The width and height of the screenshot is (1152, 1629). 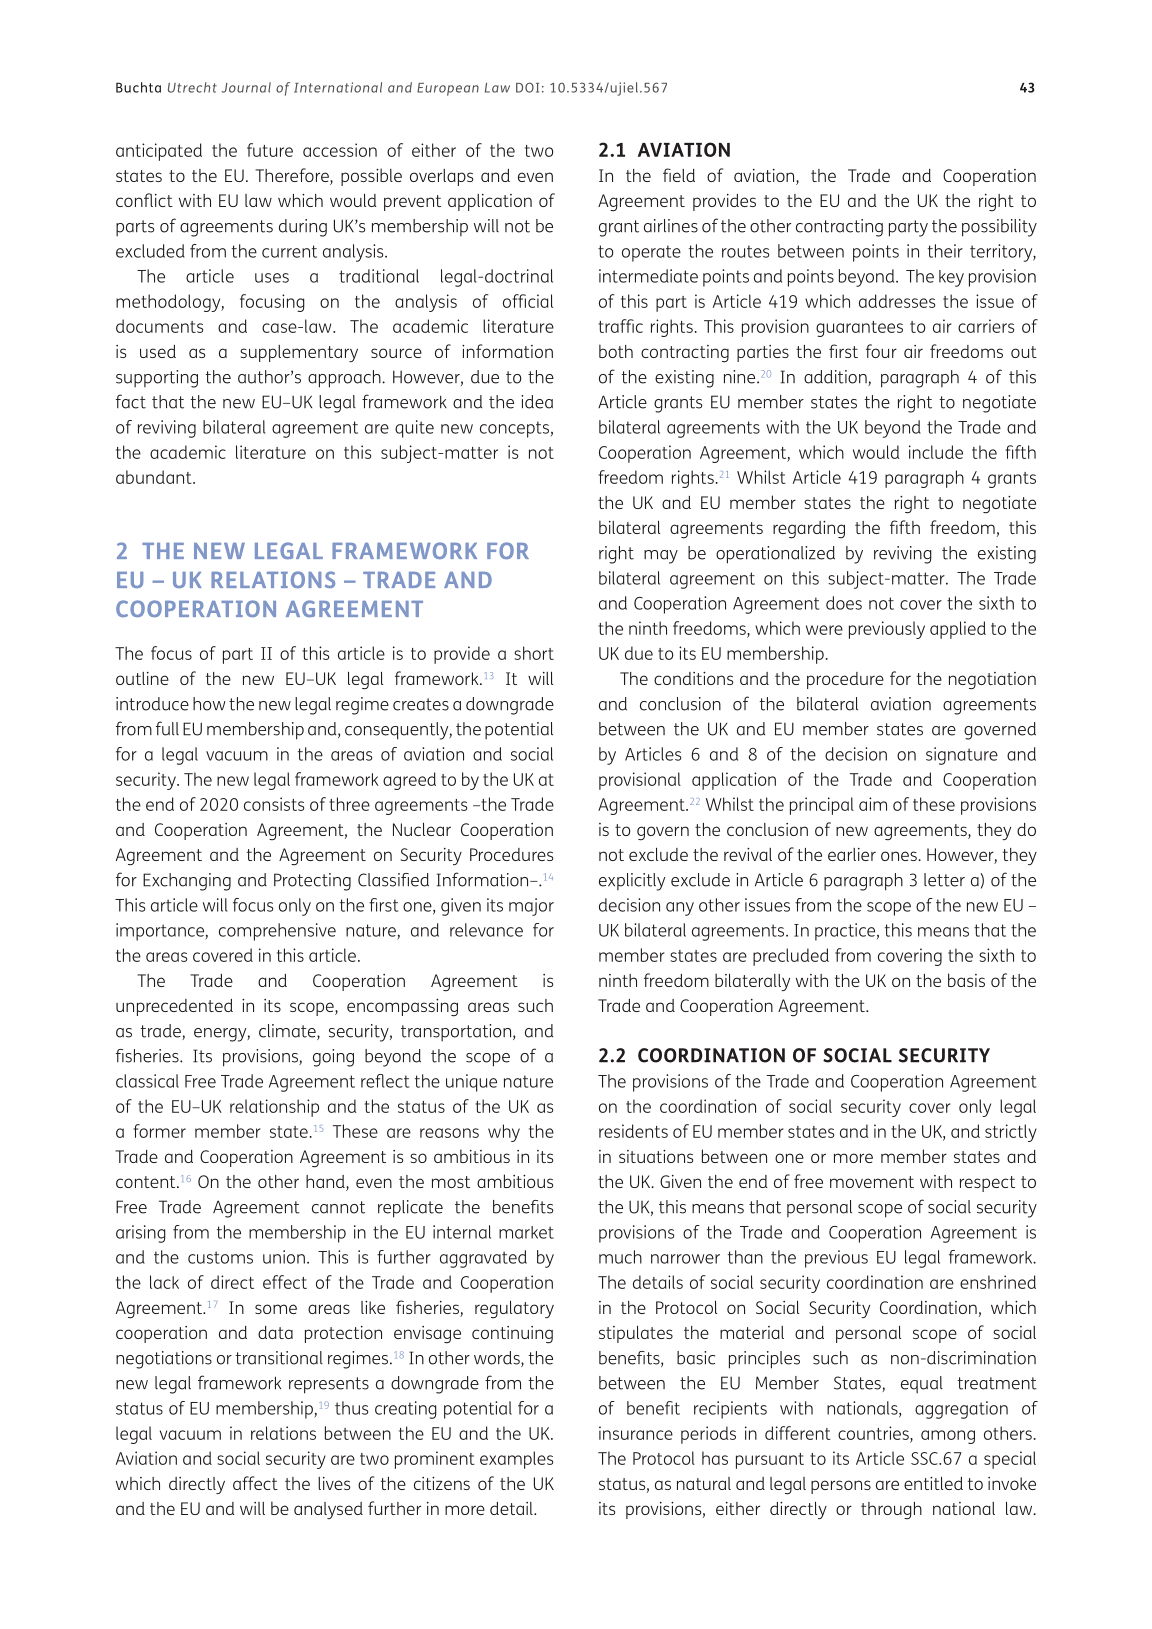 What do you see at coordinates (873, 804) in the screenshot?
I see `aim` at bounding box center [873, 804].
